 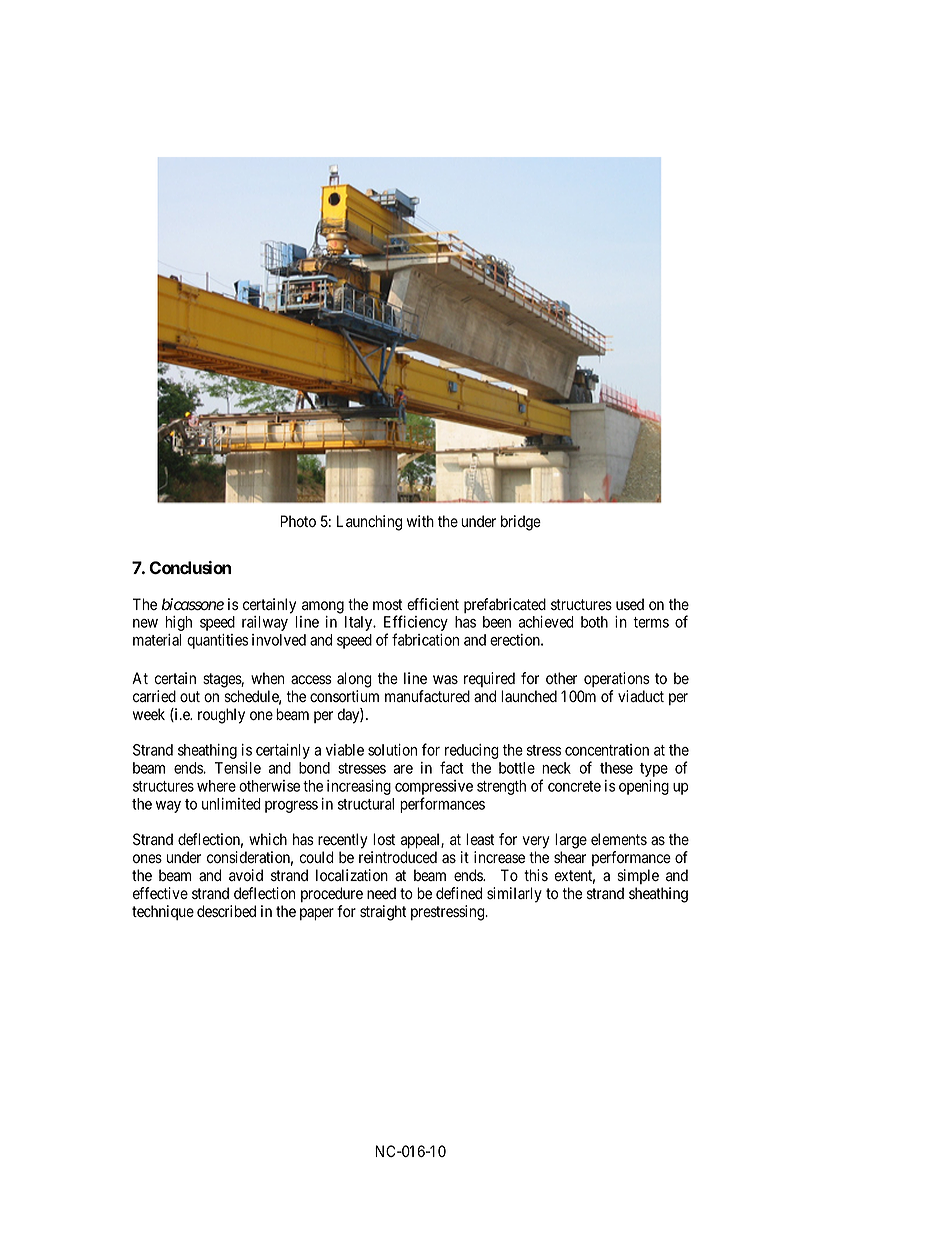 What do you see at coordinates (521, 523) in the page?
I see `bridge` at bounding box center [521, 523].
